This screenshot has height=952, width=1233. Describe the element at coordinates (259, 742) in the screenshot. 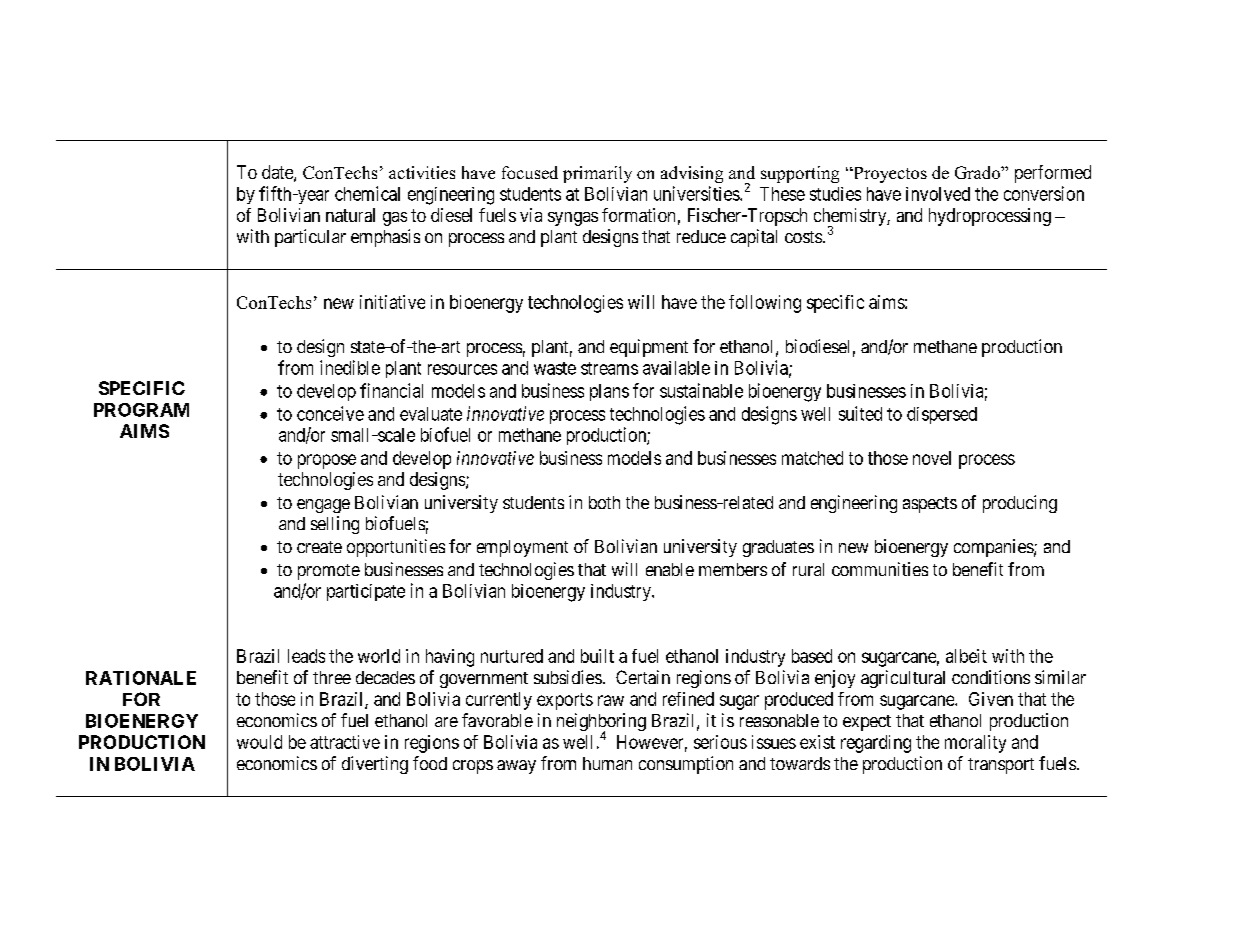

I see `would` at that location.
